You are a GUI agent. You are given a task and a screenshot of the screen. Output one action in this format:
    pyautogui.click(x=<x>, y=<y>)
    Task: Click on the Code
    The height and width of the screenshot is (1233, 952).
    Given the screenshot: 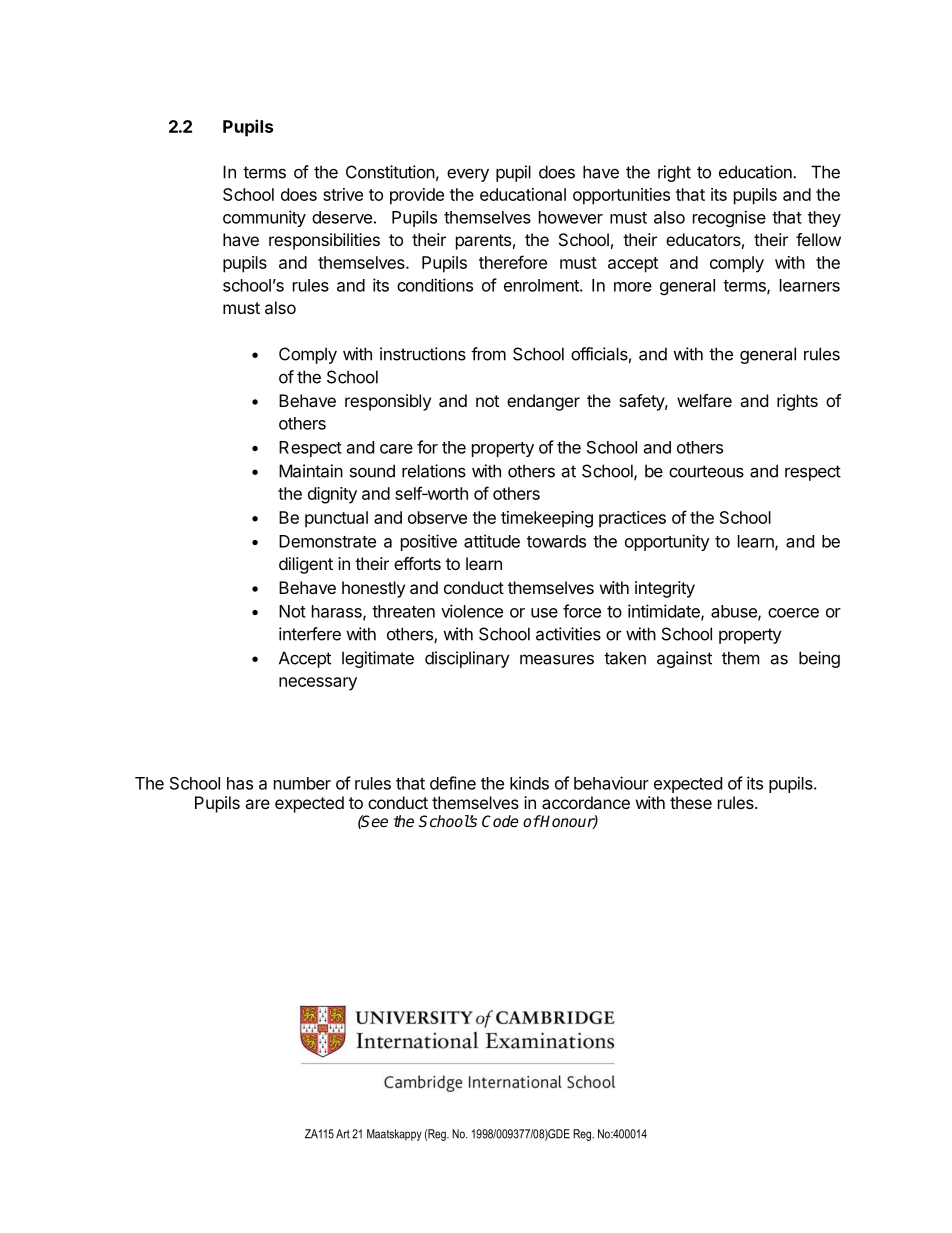 What is the action you would take?
    pyautogui.click(x=500, y=821)
